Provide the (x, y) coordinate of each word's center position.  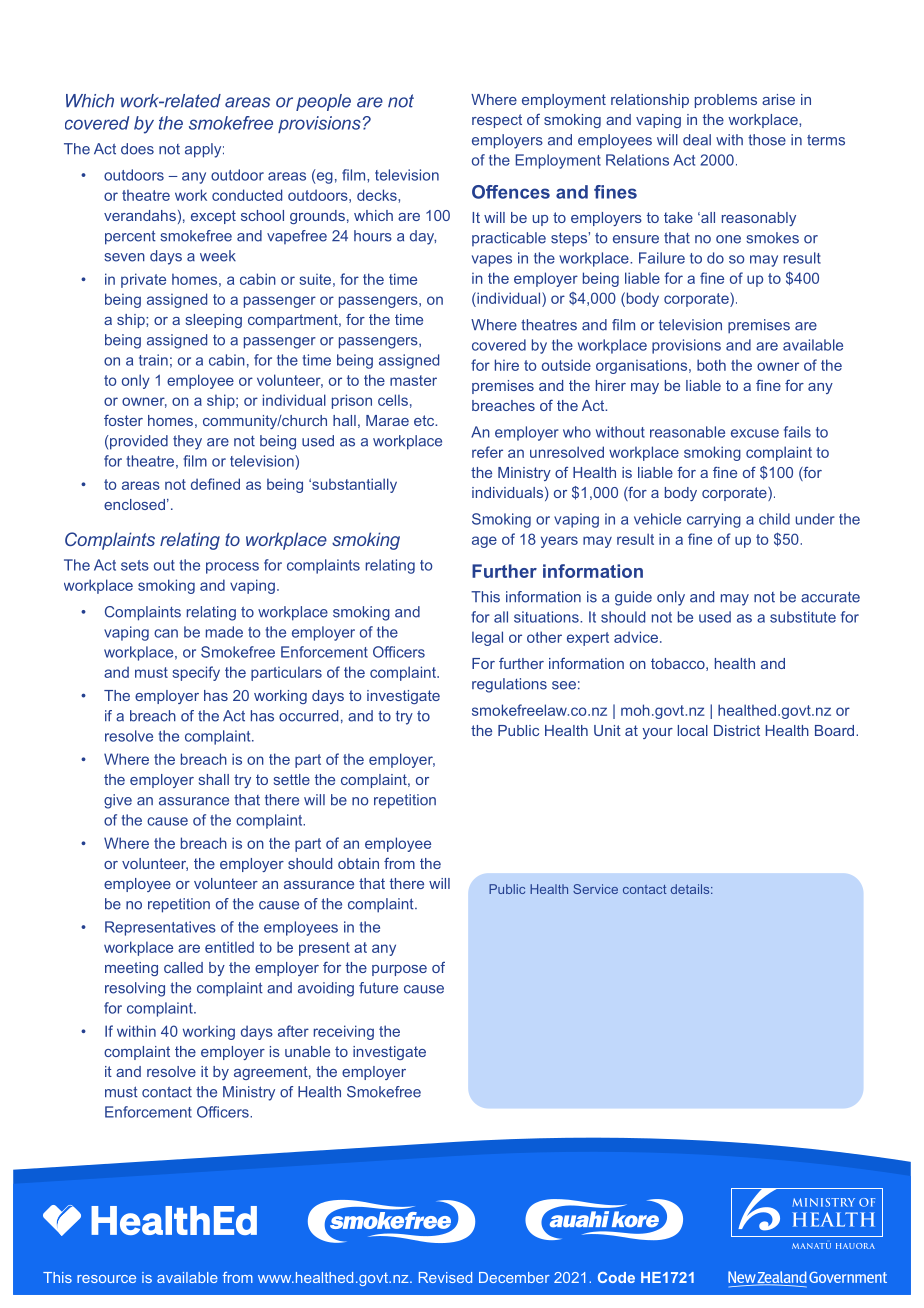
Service (595, 889)
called (183, 967)
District (737, 730)
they (187, 442)
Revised (445, 1277)
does (137, 149)
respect (497, 121)
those (767, 140)
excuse (755, 433)
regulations (509, 685)
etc (425, 420)
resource (106, 1279)
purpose (399, 970)
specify (196, 673)
